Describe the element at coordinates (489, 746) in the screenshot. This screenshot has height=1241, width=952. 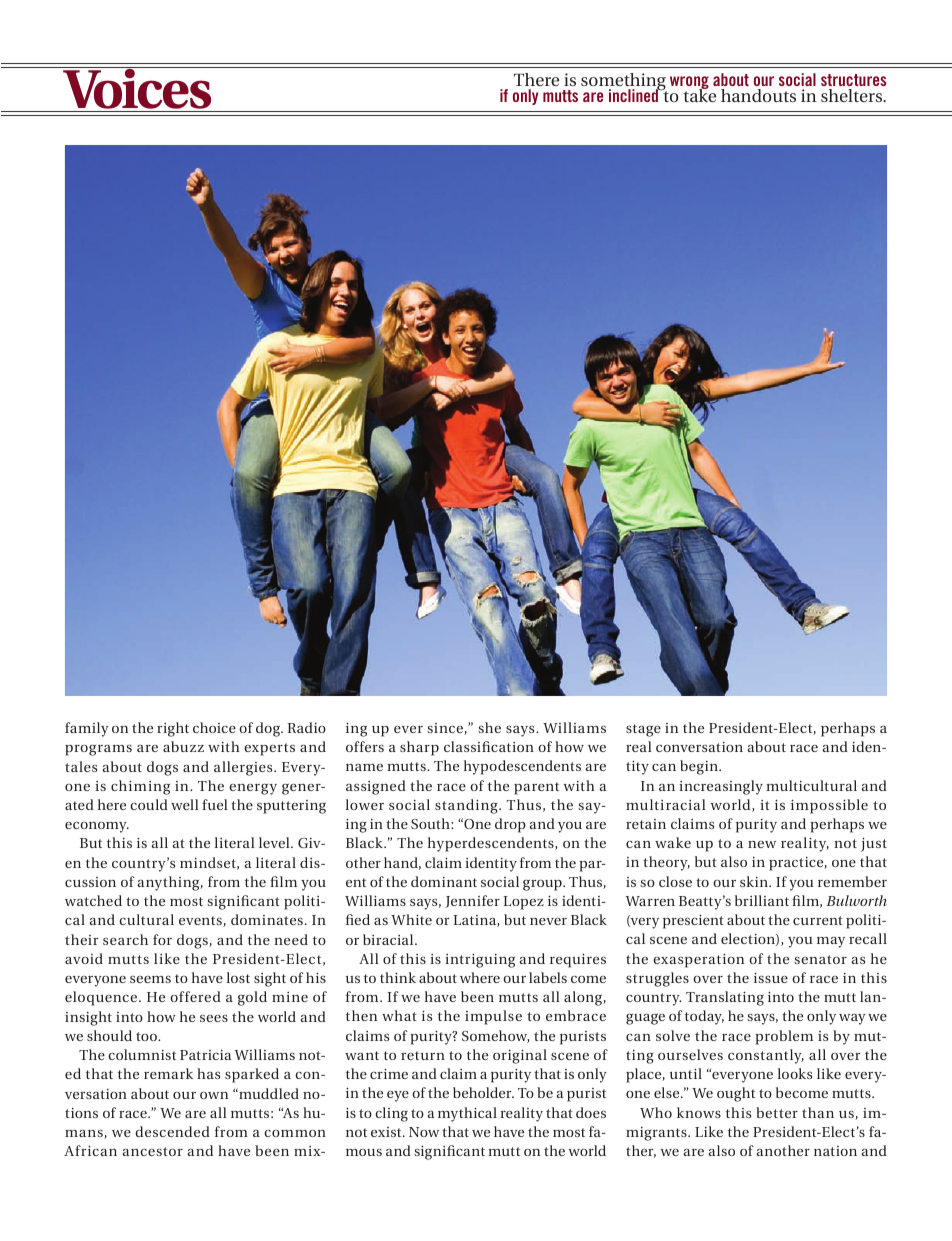
I see `classification` at that location.
